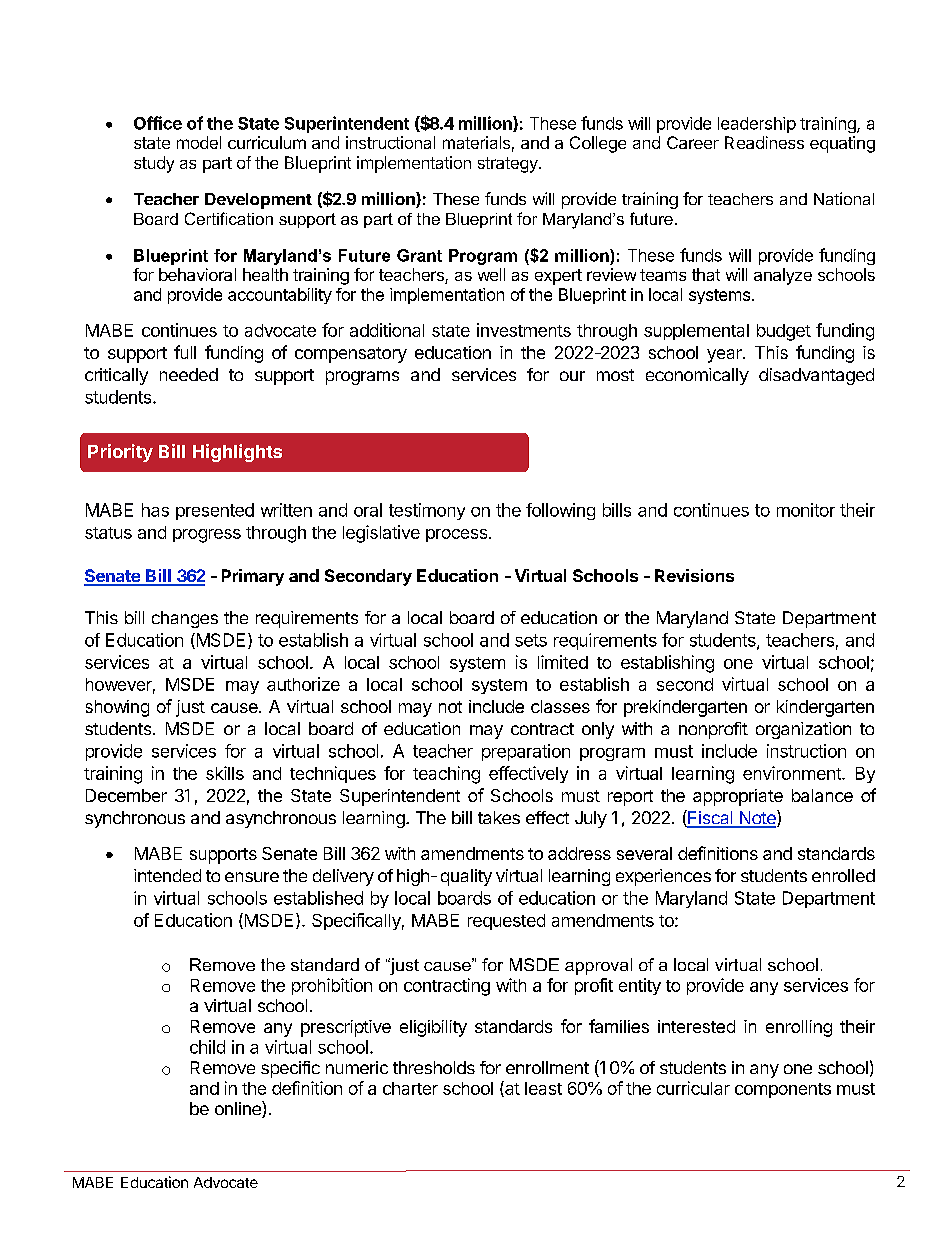  I want to click on sets, so click(531, 640).
